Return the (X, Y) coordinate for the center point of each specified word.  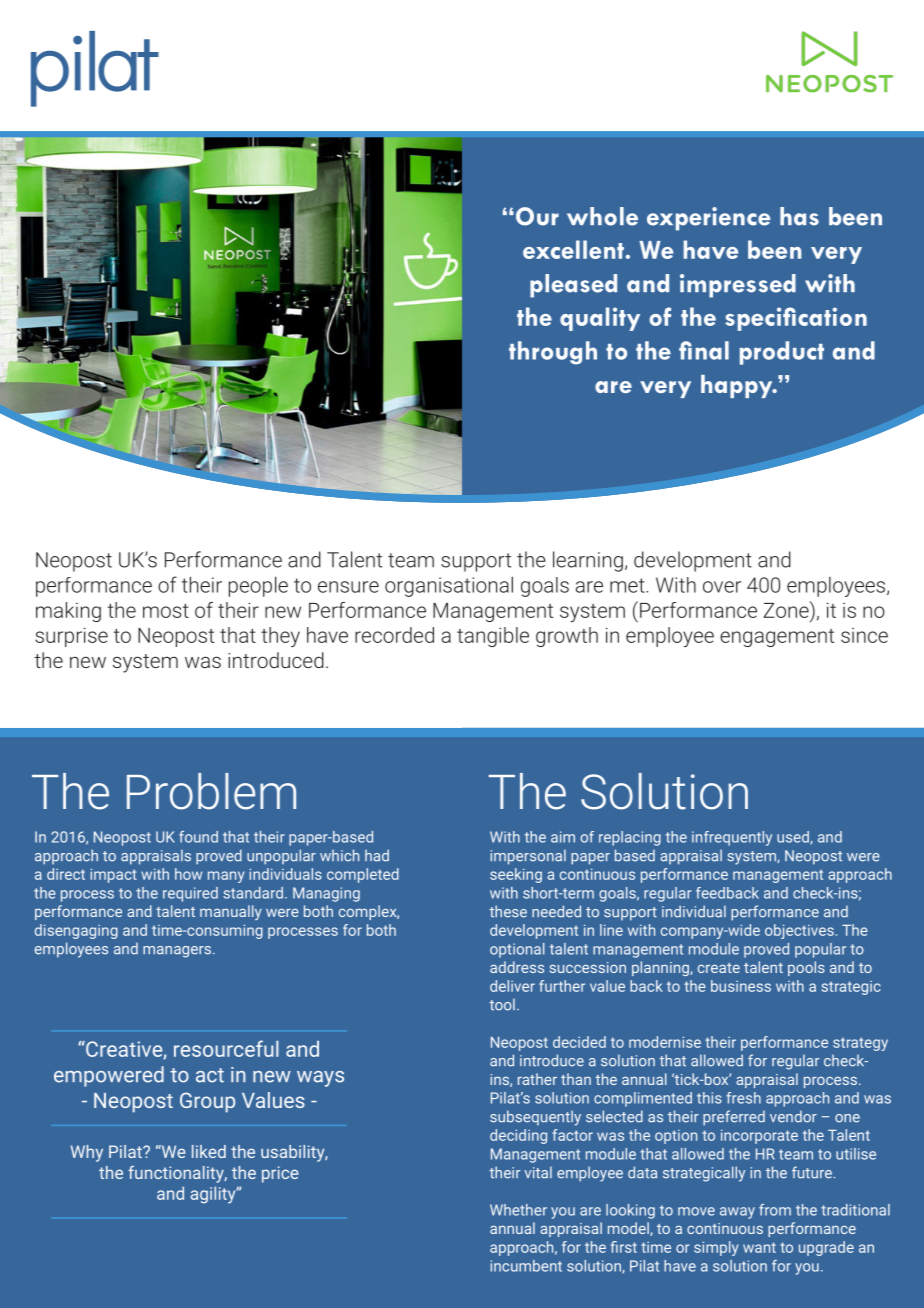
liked (209, 1151)
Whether (518, 1210)
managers (177, 952)
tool (502, 1004)
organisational (449, 586)
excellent (573, 249)
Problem (211, 791)
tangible (493, 637)
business (741, 986)
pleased (573, 286)
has (799, 216)
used (794, 838)
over (722, 587)
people (258, 586)
